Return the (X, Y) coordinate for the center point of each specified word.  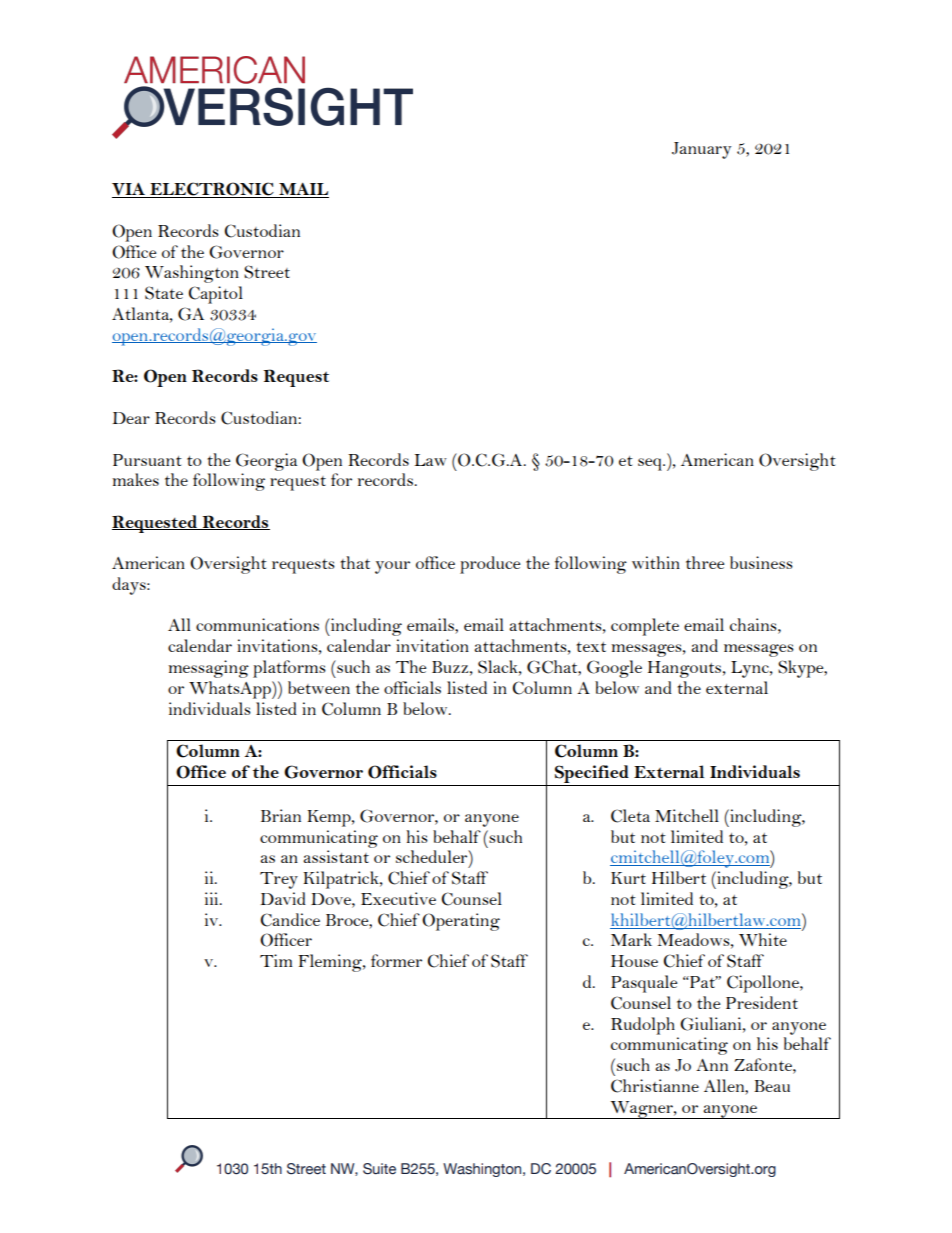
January (702, 150)
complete (645, 627)
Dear (131, 418)
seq (651, 464)
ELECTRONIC (212, 190)
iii (213, 898)
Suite (379, 1169)
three (705, 562)
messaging (208, 669)
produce (490, 565)
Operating (461, 922)
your (392, 567)
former (396, 960)
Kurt (628, 878)
